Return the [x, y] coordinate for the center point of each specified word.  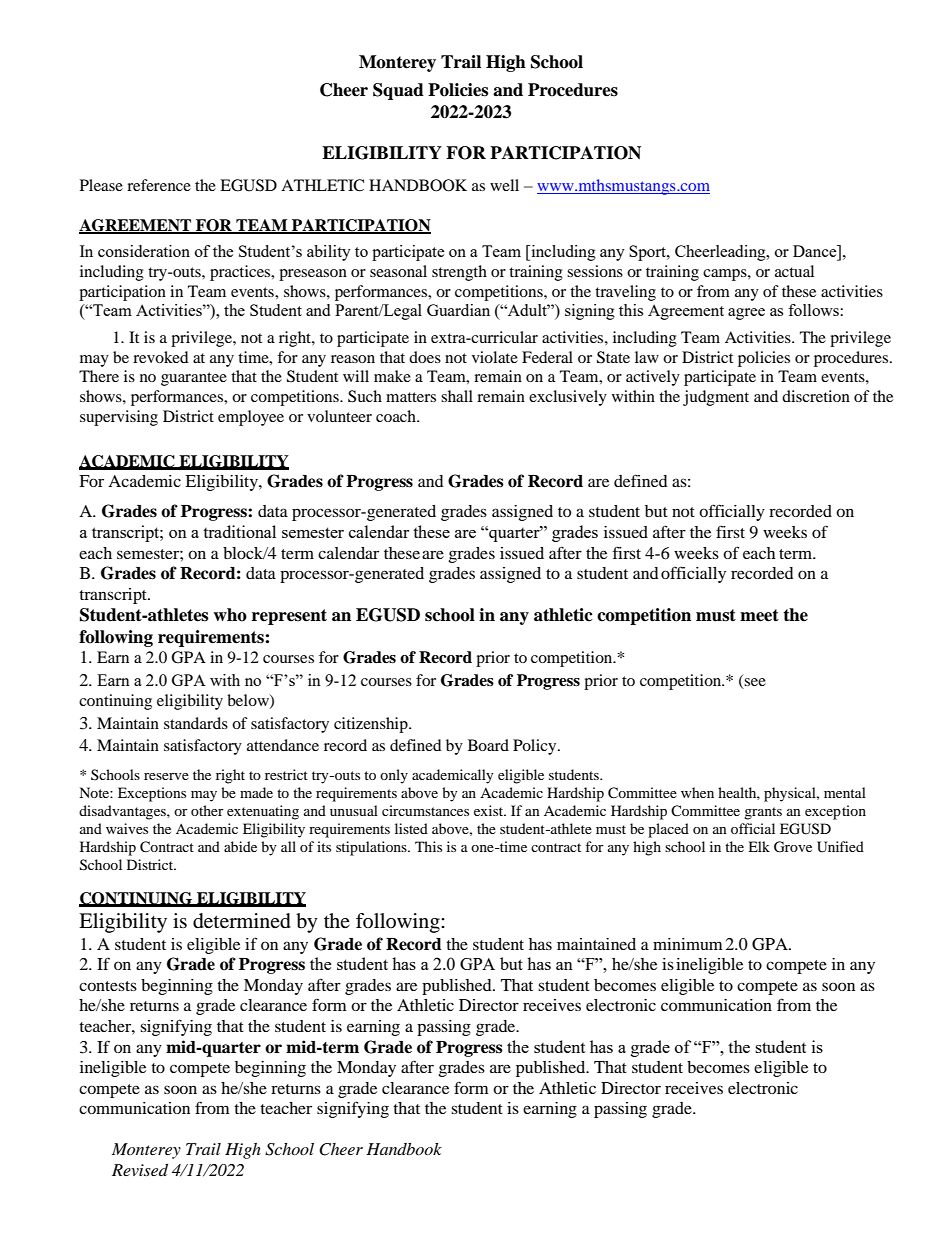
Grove [793, 847]
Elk [759, 846]
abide [240, 846]
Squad [398, 91]
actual [794, 271]
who [230, 615]
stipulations [372, 848]
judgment [716, 398]
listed [411, 828]
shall [457, 396]
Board [488, 745]
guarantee [194, 379]
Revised [140, 1170]
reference [159, 185]
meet [759, 615]
